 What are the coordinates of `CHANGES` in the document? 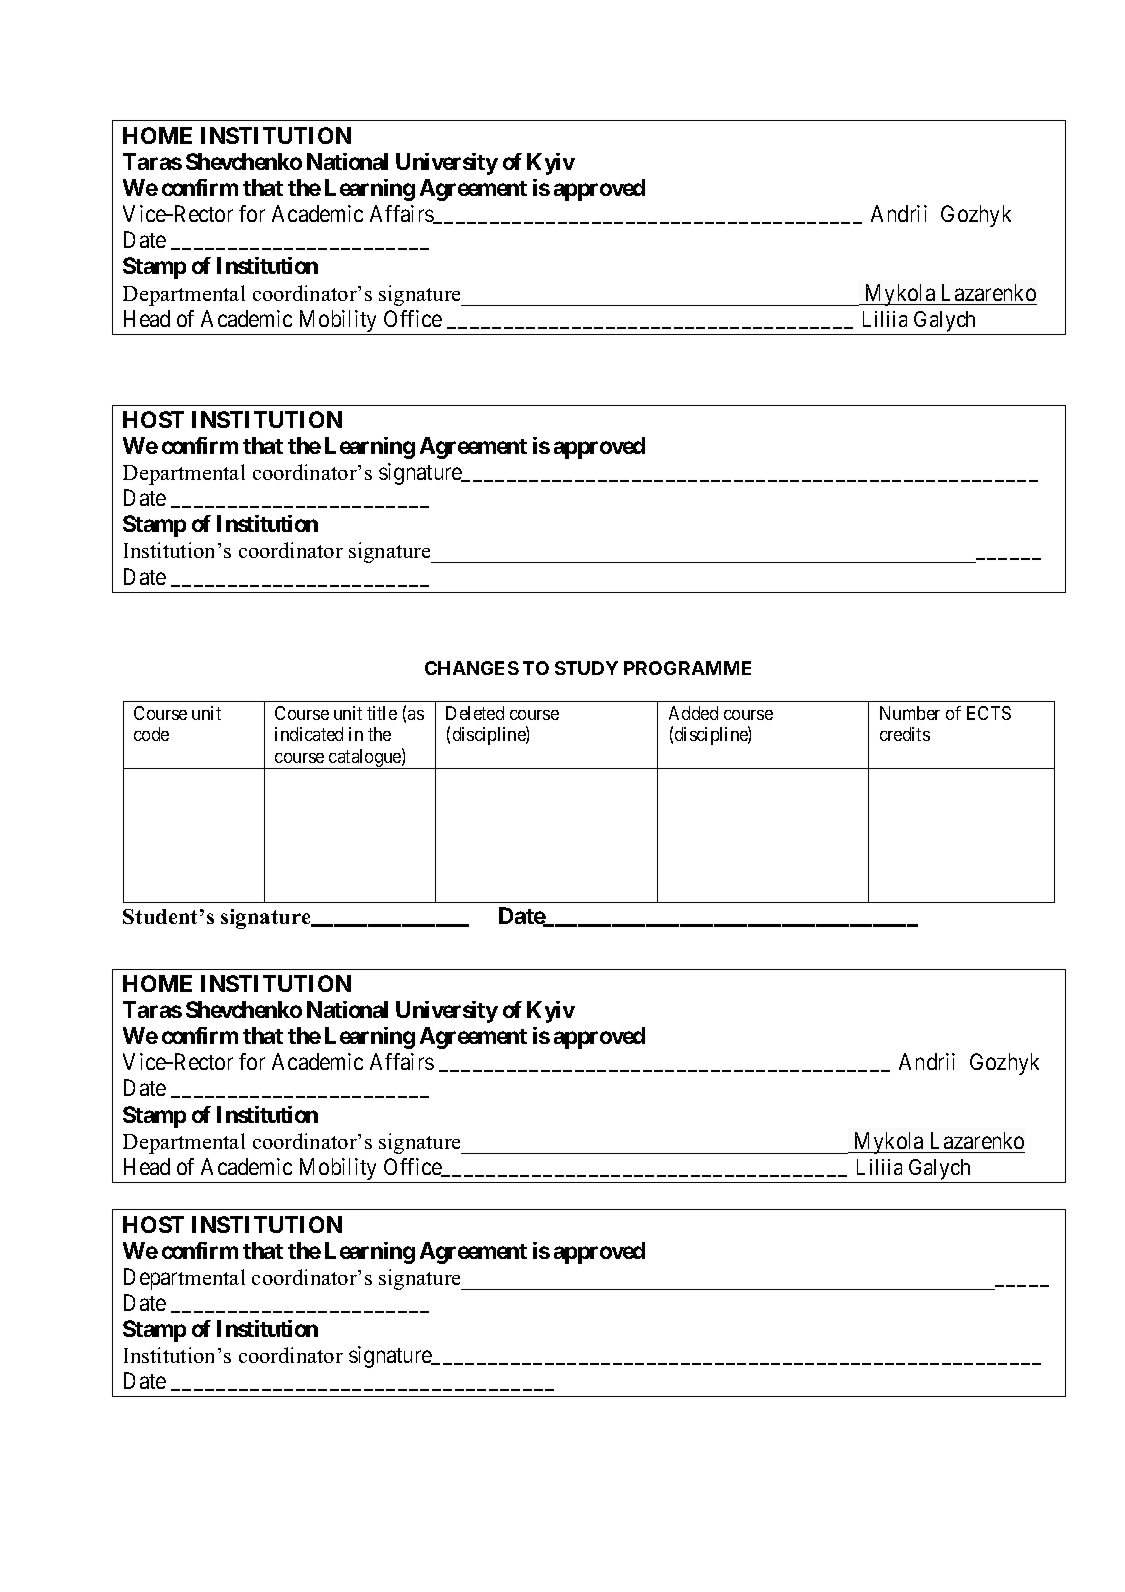 It's located at (472, 668).
